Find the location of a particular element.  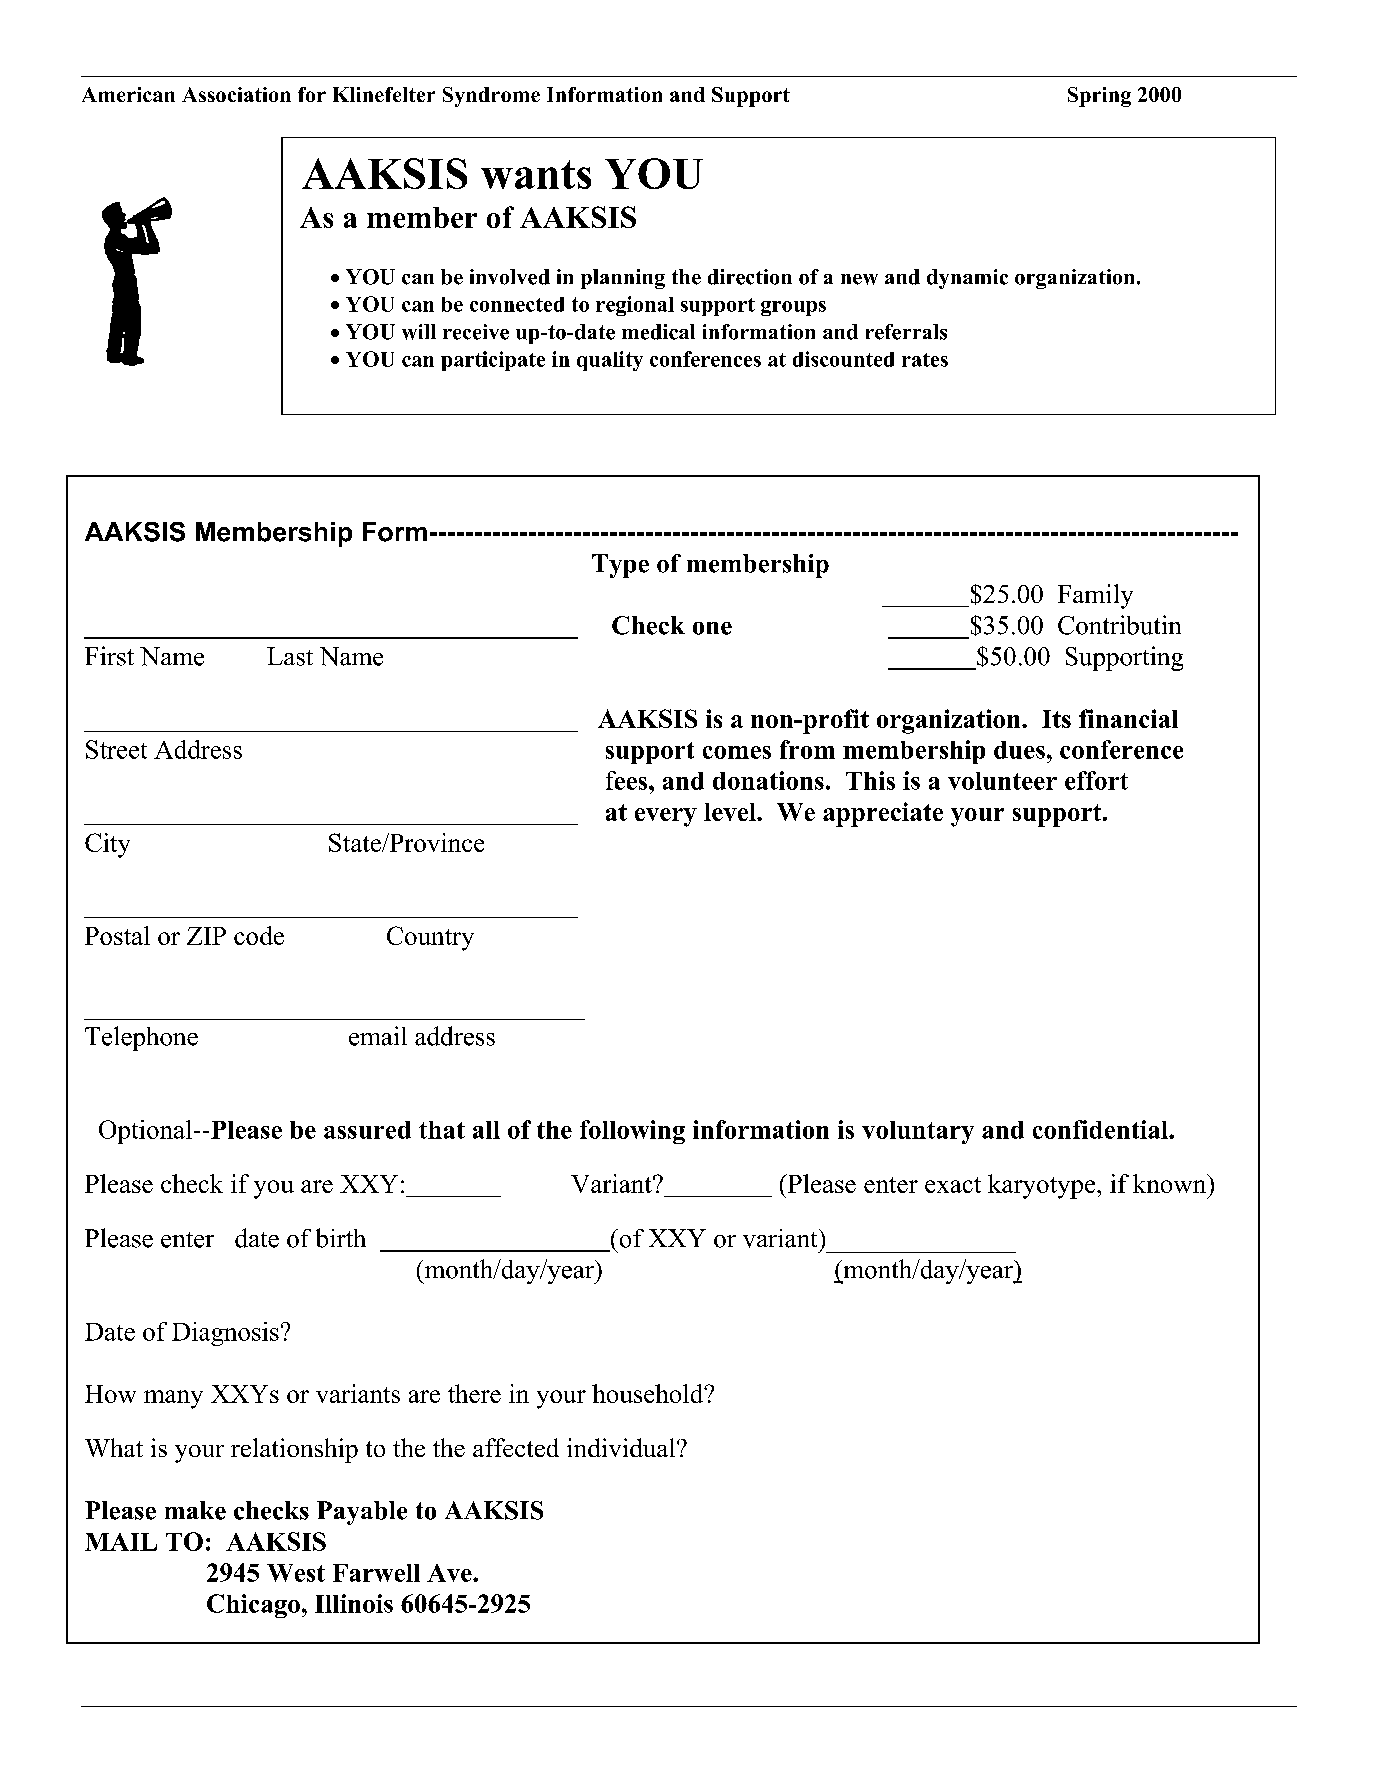

West is located at coordinates (296, 1573).
